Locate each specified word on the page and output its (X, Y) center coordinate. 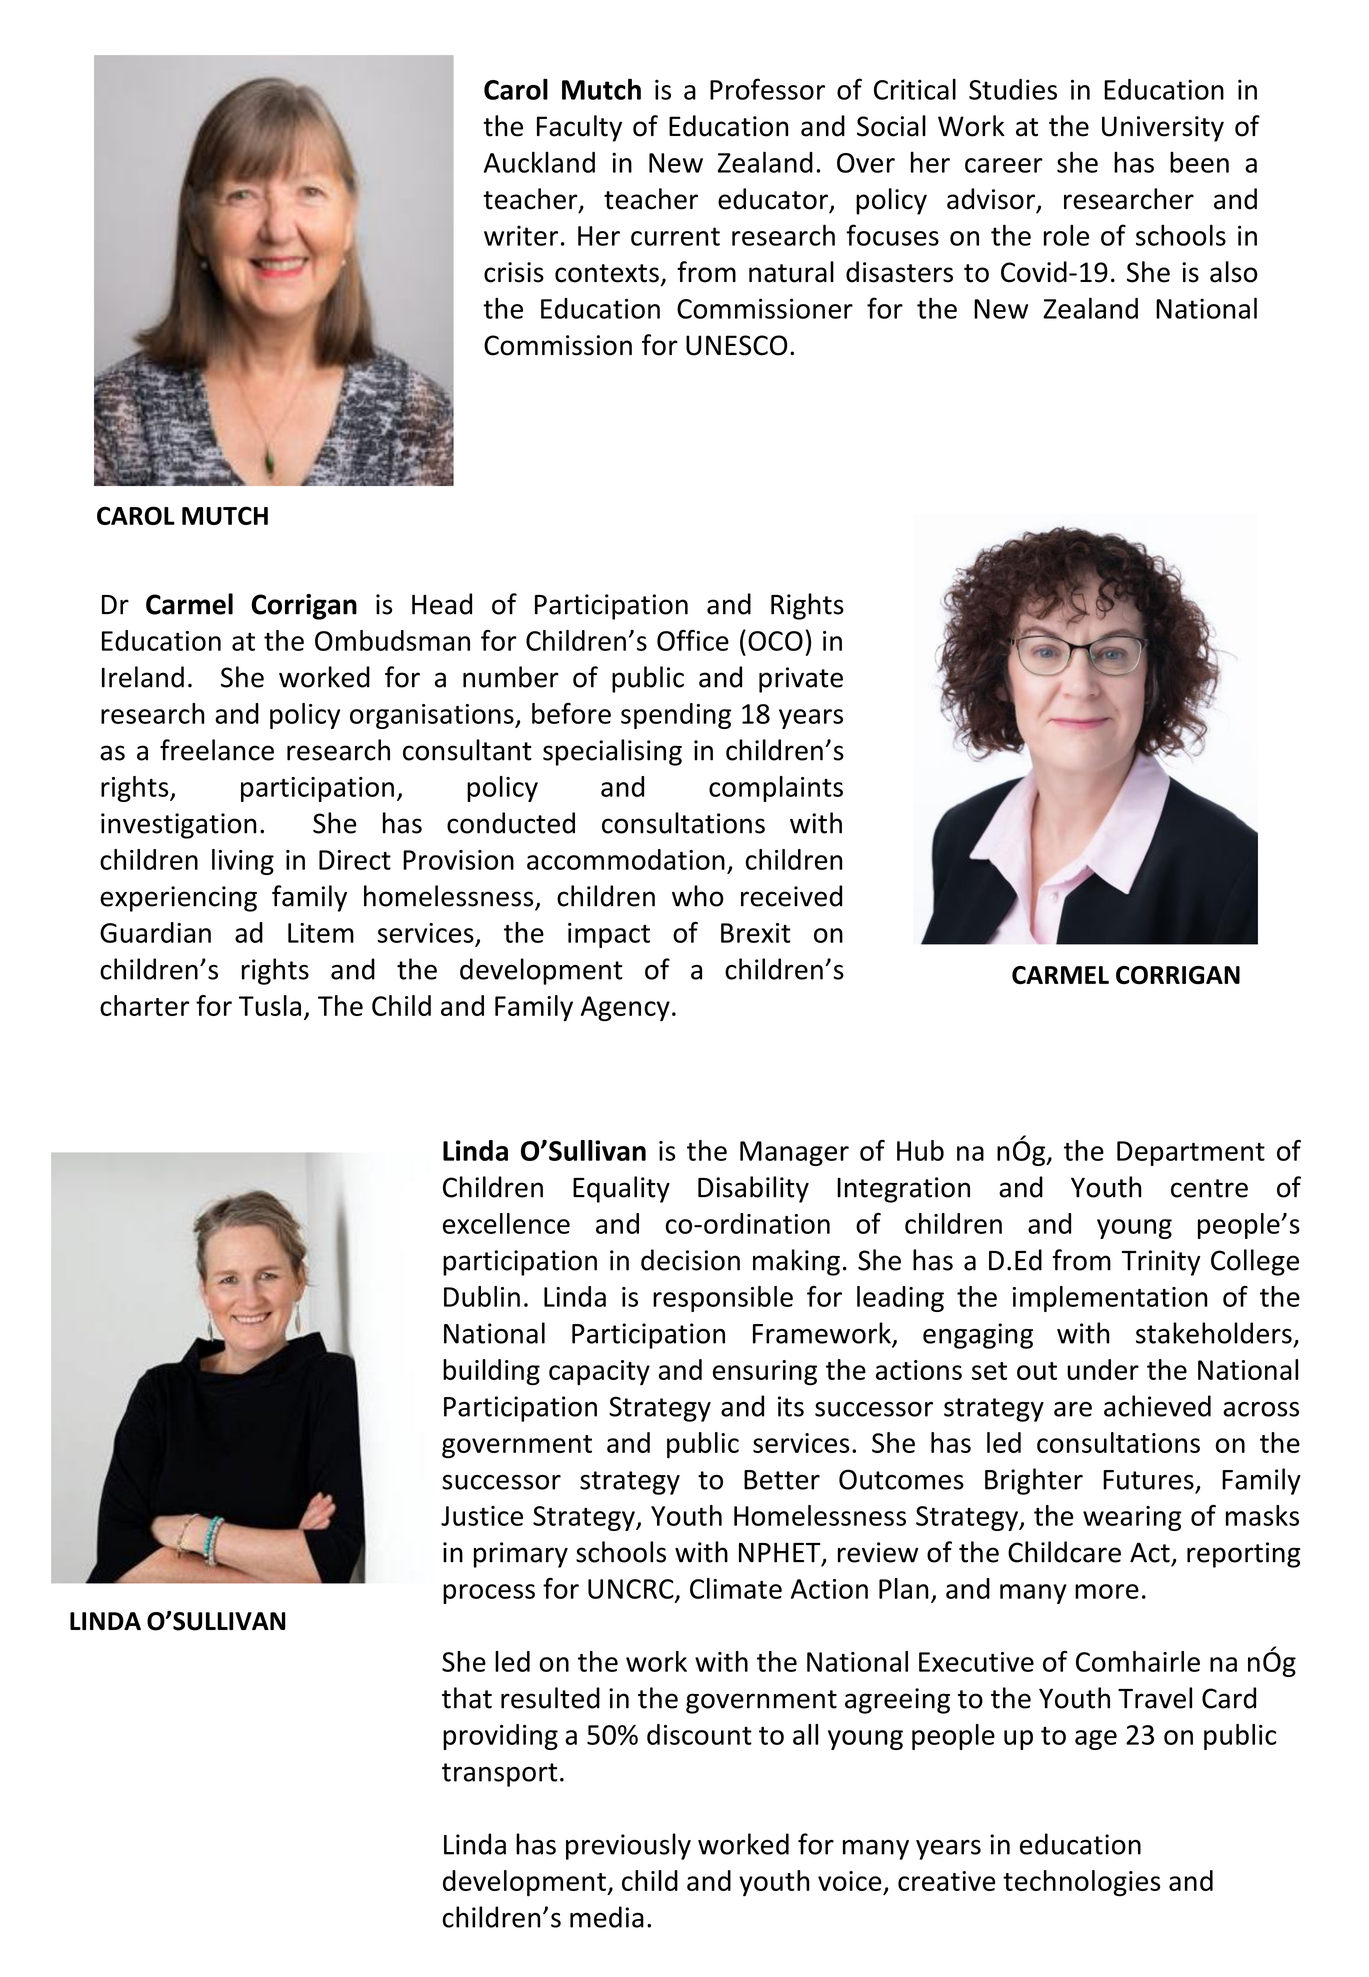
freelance (217, 750)
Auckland (539, 162)
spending (676, 716)
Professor (767, 89)
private (801, 680)
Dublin (482, 1296)
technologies (1081, 1883)
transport (499, 1775)
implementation (1110, 1299)
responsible (723, 1299)
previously (628, 1846)
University (1163, 129)
